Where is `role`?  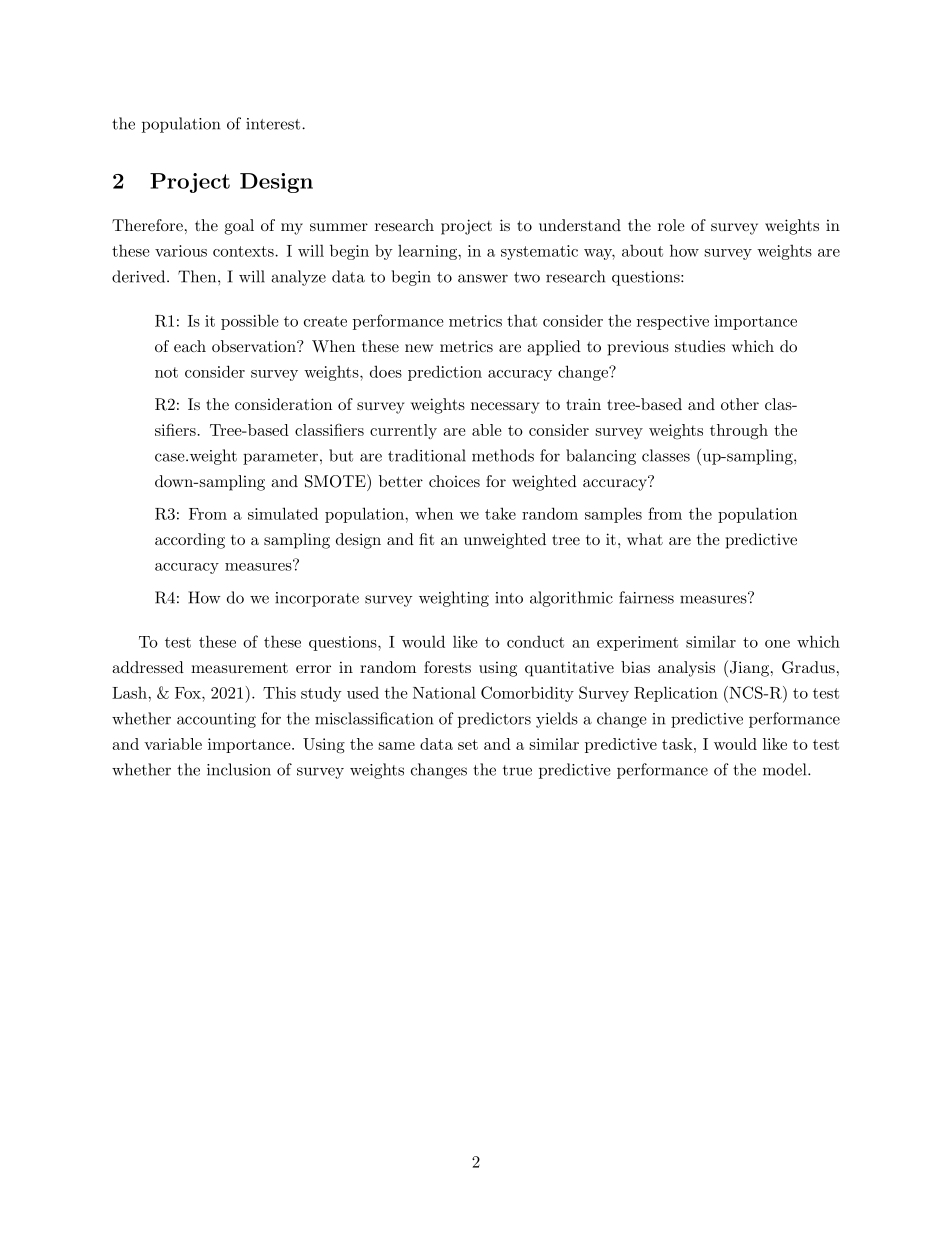
role is located at coordinates (671, 225).
